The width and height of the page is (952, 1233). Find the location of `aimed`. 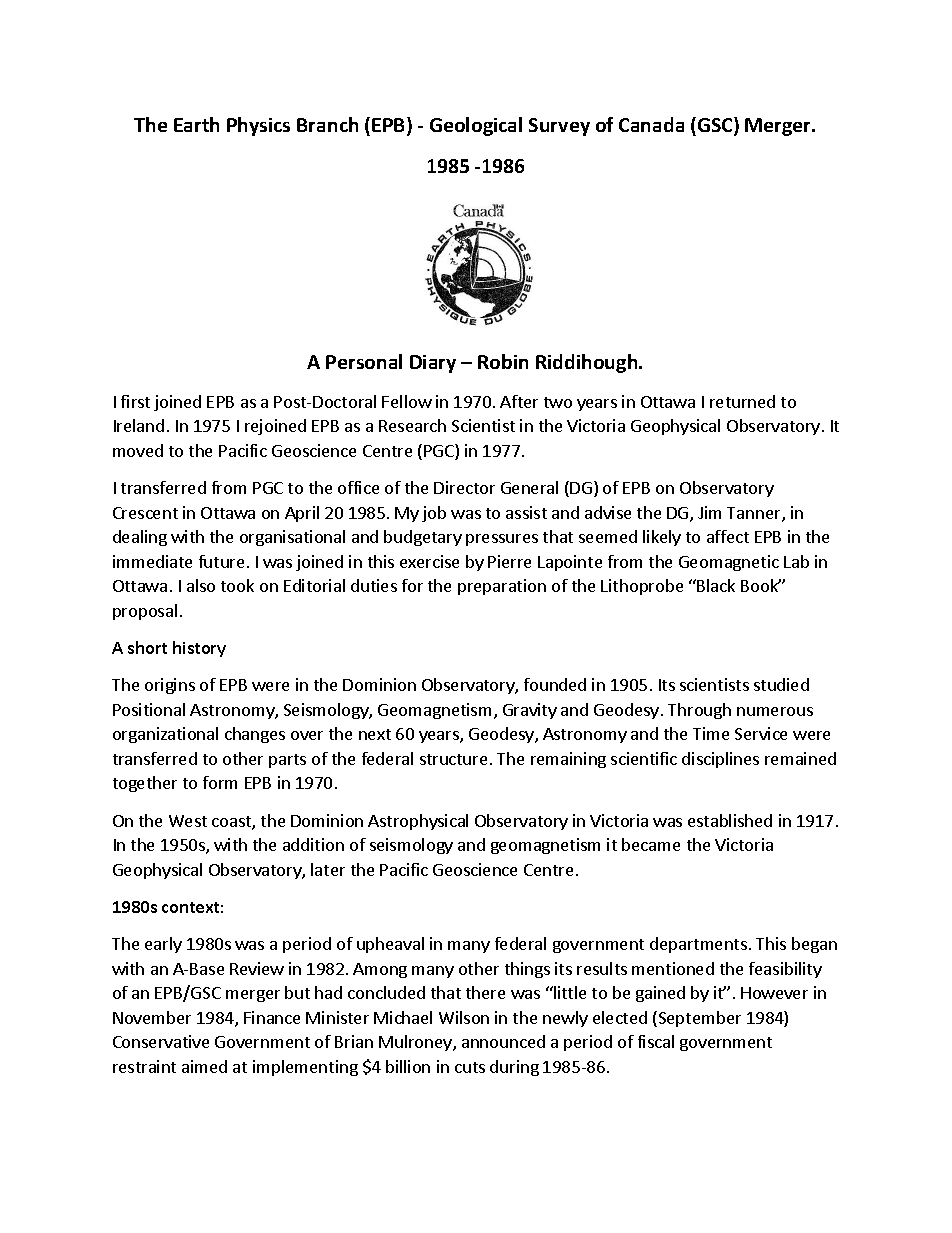

aimed is located at coordinates (204, 1066).
